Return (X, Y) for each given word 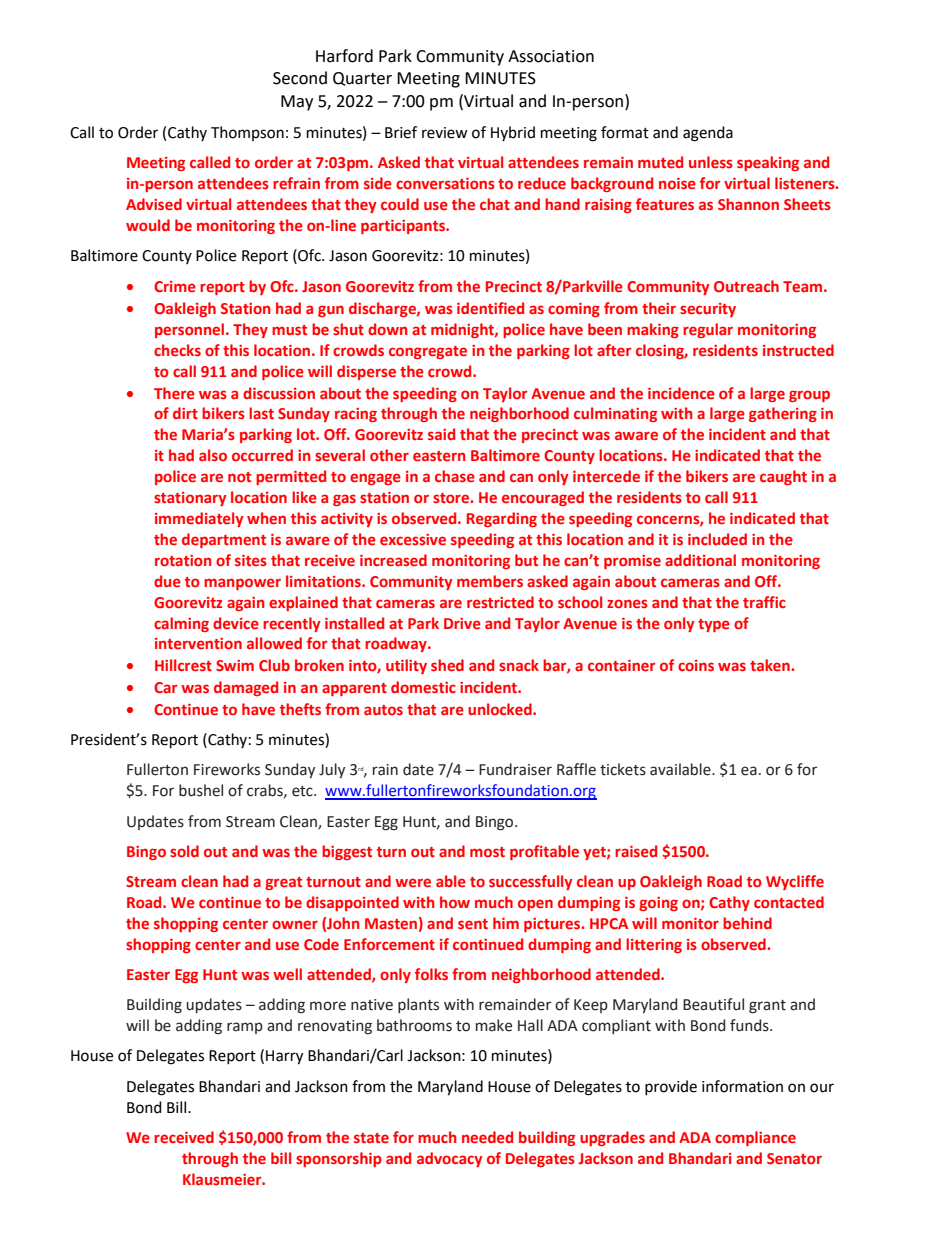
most (487, 852)
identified (490, 308)
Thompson (247, 133)
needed (487, 1137)
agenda (708, 134)
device (236, 623)
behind (747, 923)
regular (708, 330)
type (714, 625)
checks (177, 350)
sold (184, 851)
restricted (500, 602)
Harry (284, 1057)
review (445, 133)
